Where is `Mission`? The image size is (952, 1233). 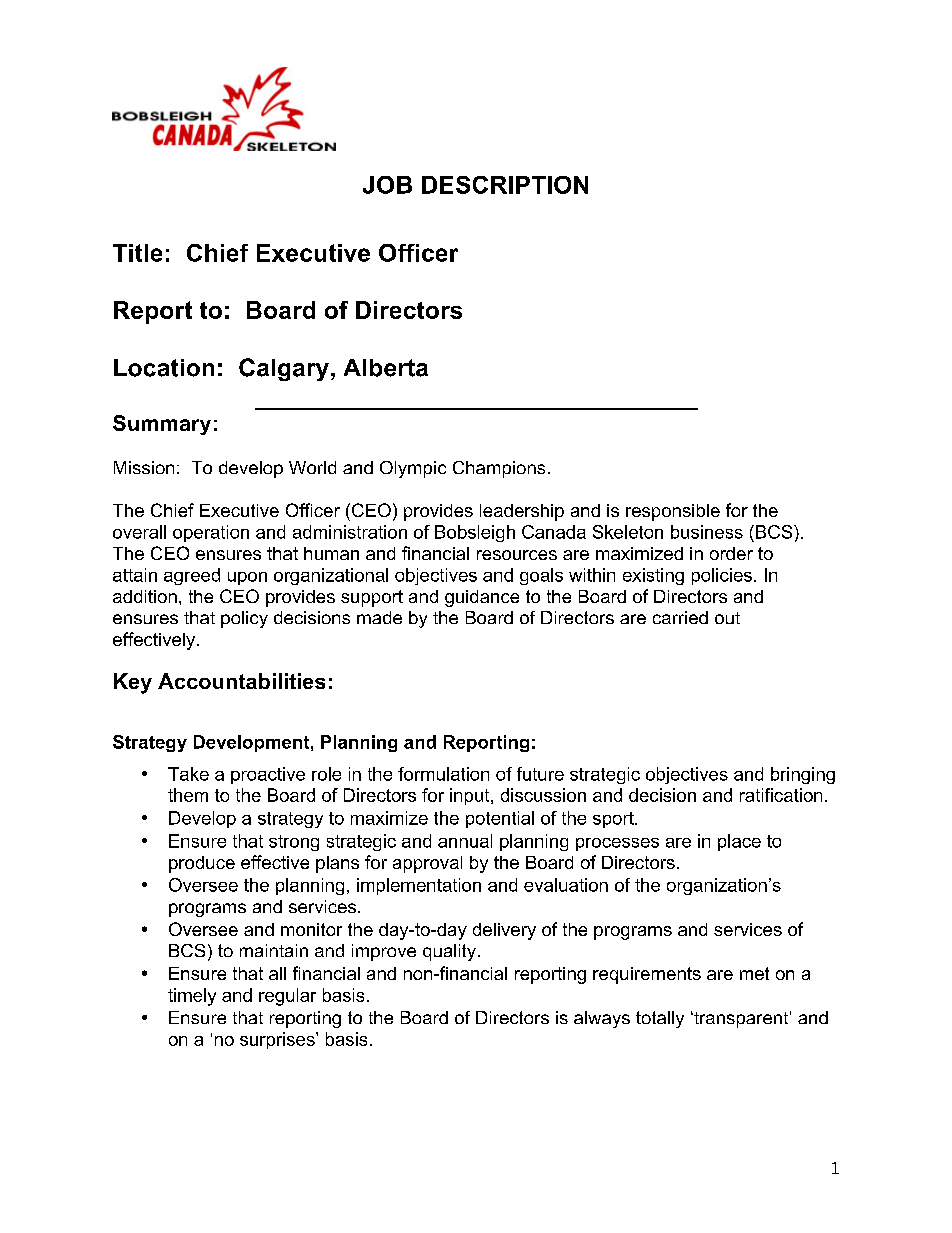
Mission is located at coordinates (144, 467).
